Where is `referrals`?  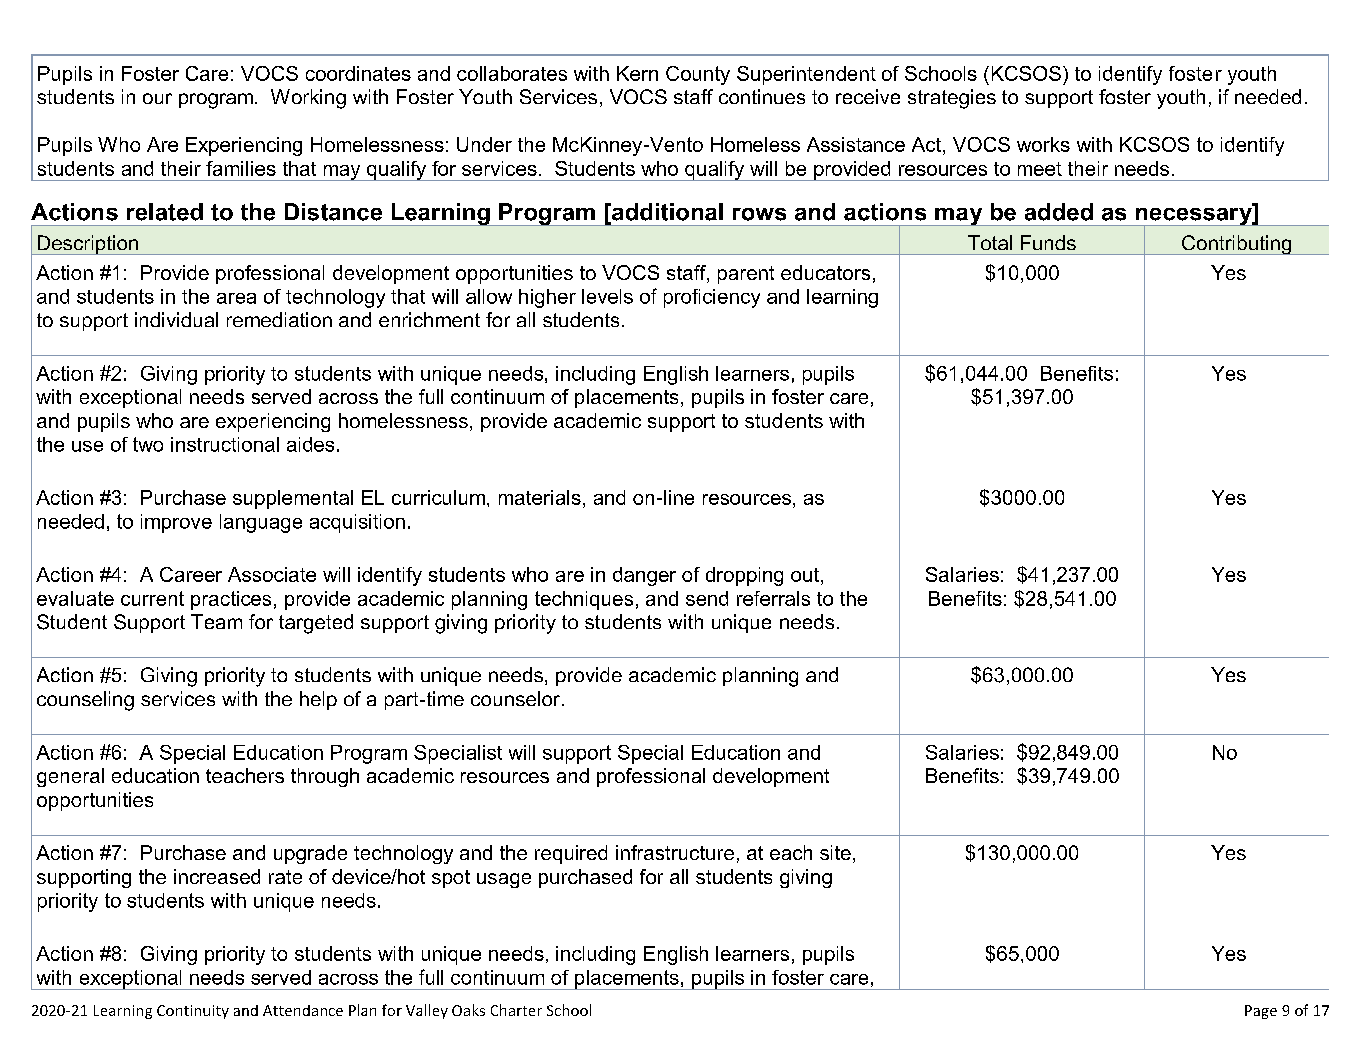 referrals is located at coordinates (773, 598).
